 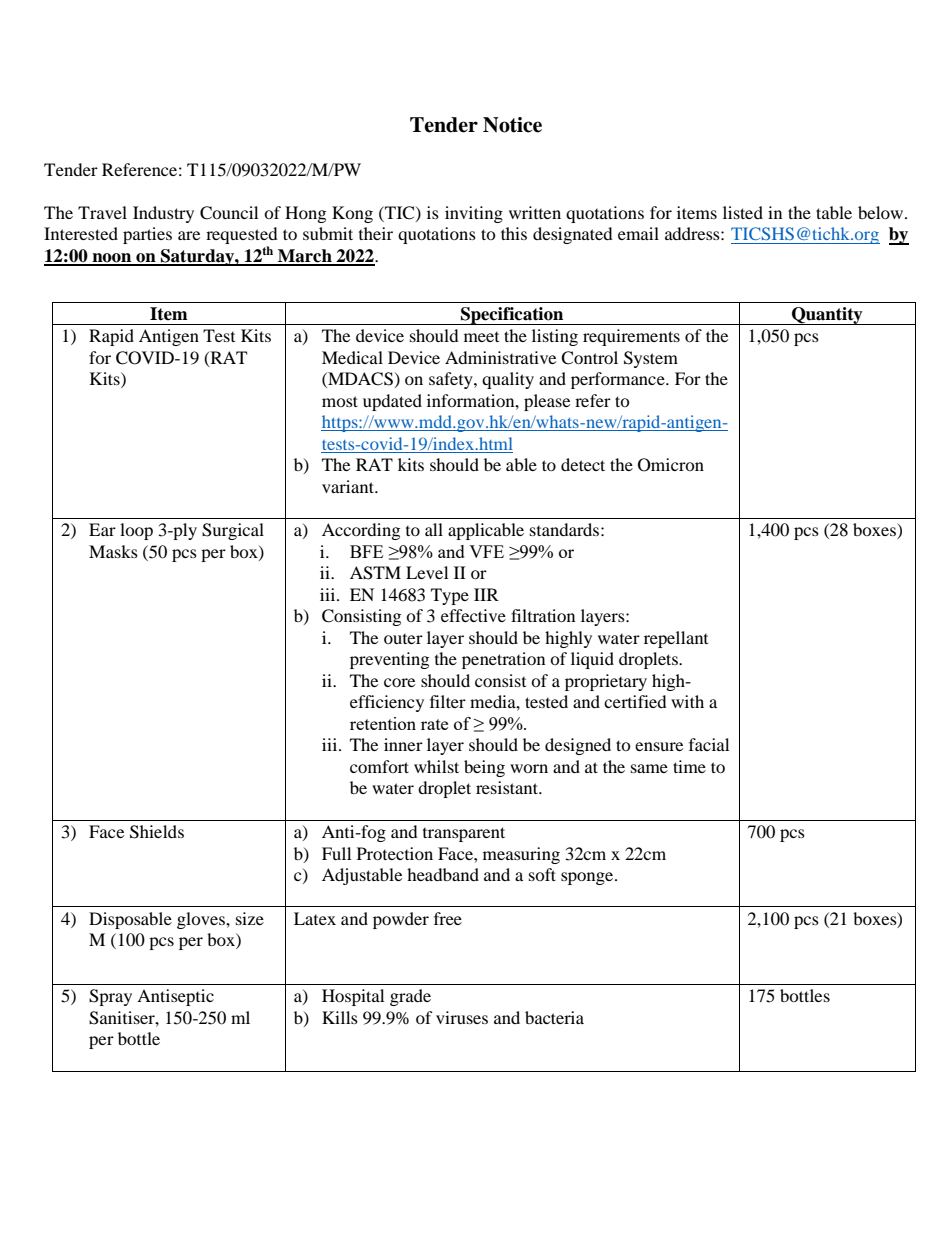 I want to click on Industry, so click(x=163, y=214).
